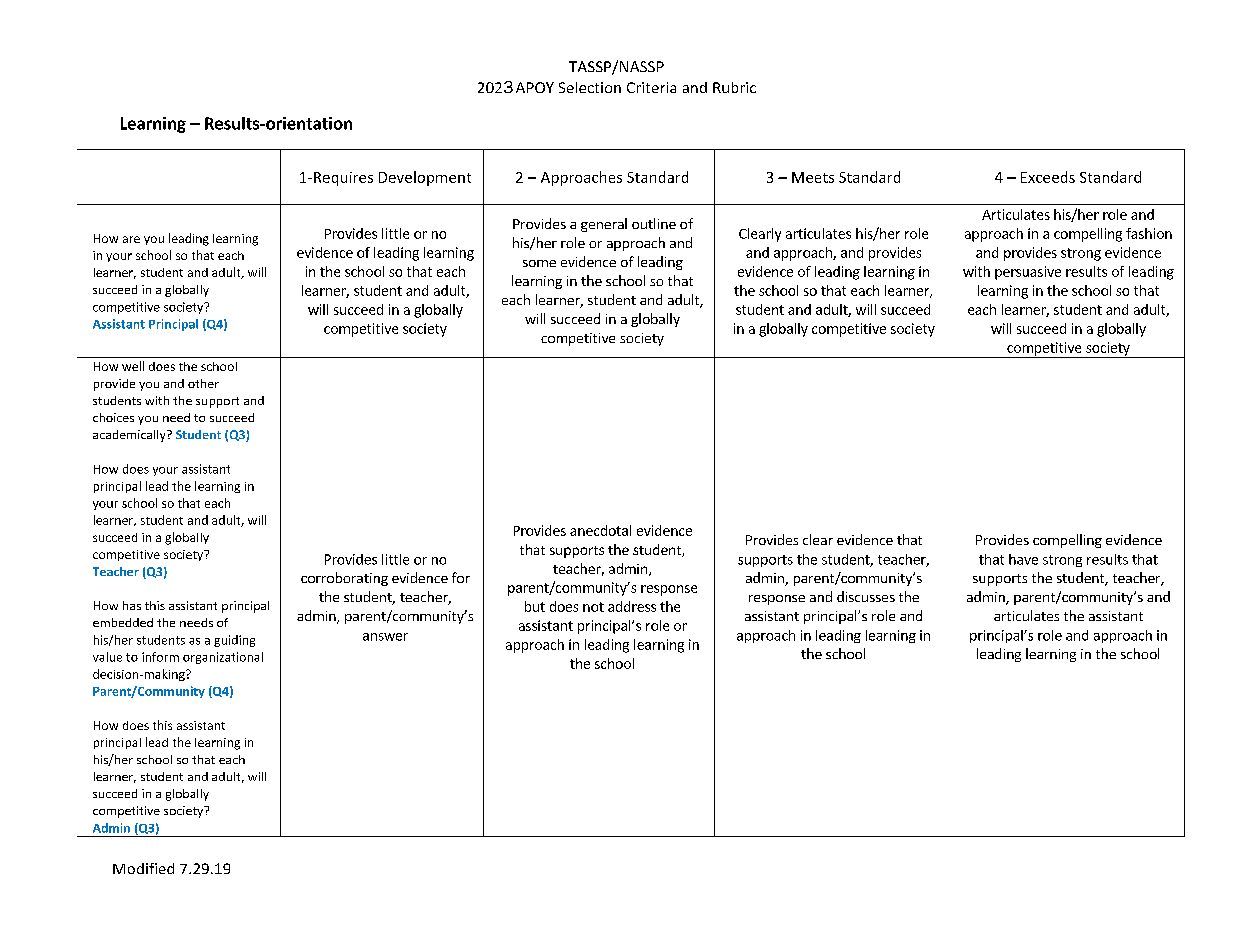 The height and width of the screenshot is (952, 1233). Describe the element at coordinates (1048, 177) in the screenshot. I see `Exceeds` at that location.
